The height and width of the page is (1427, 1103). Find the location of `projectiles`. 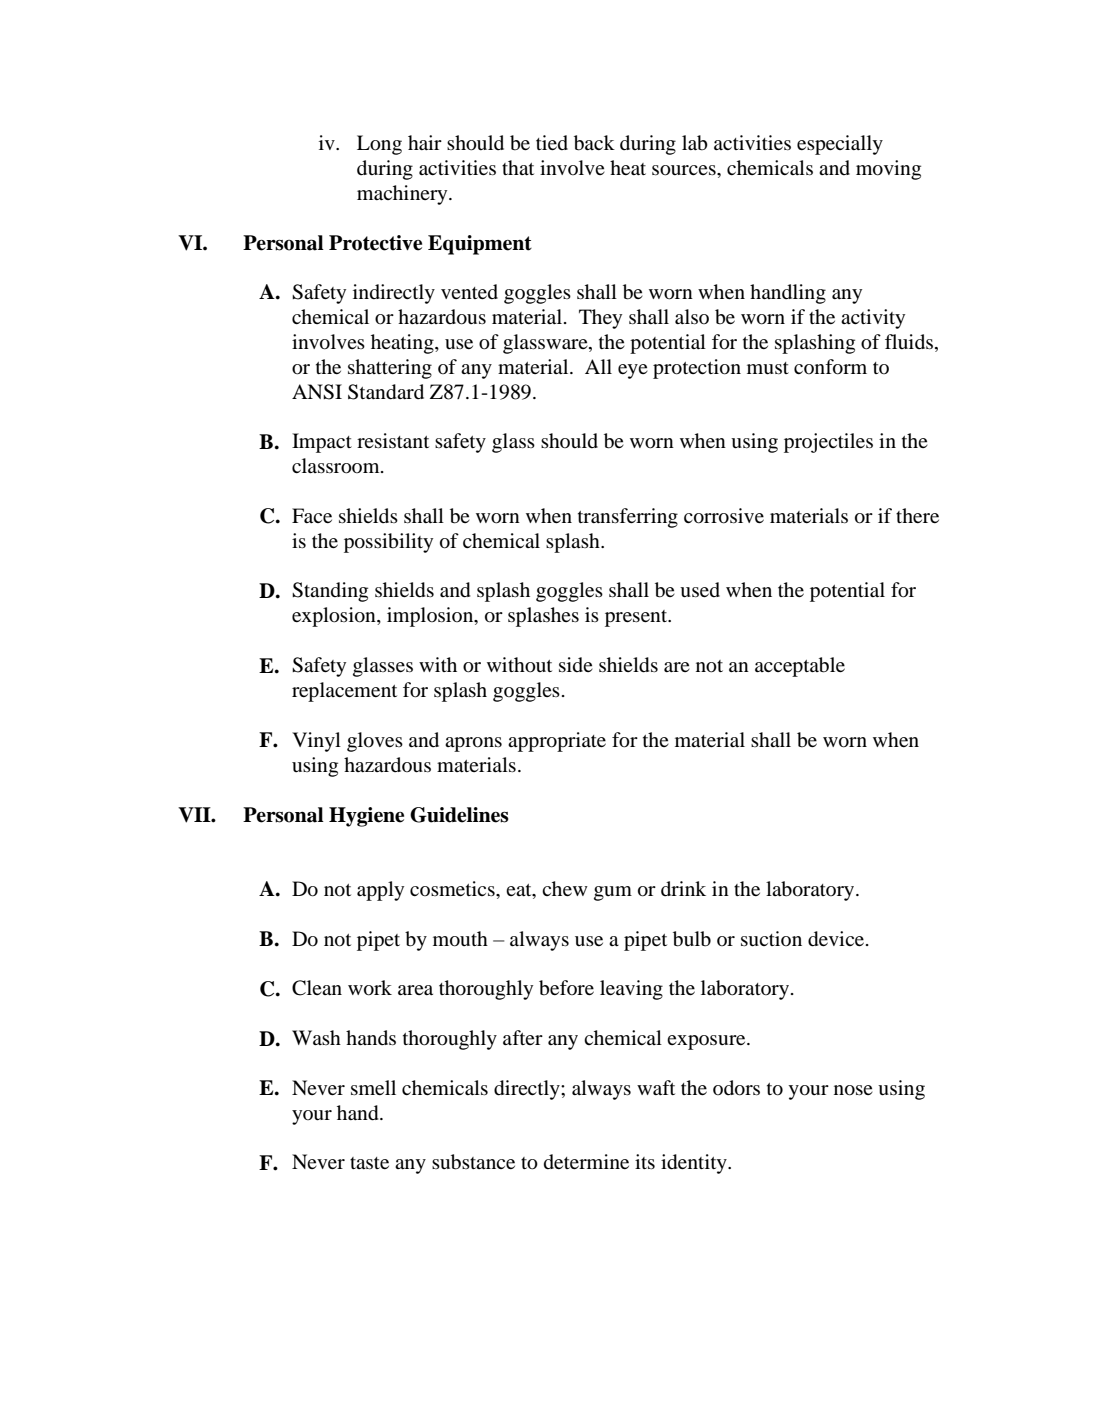

projectiles is located at coordinates (828, 443).
